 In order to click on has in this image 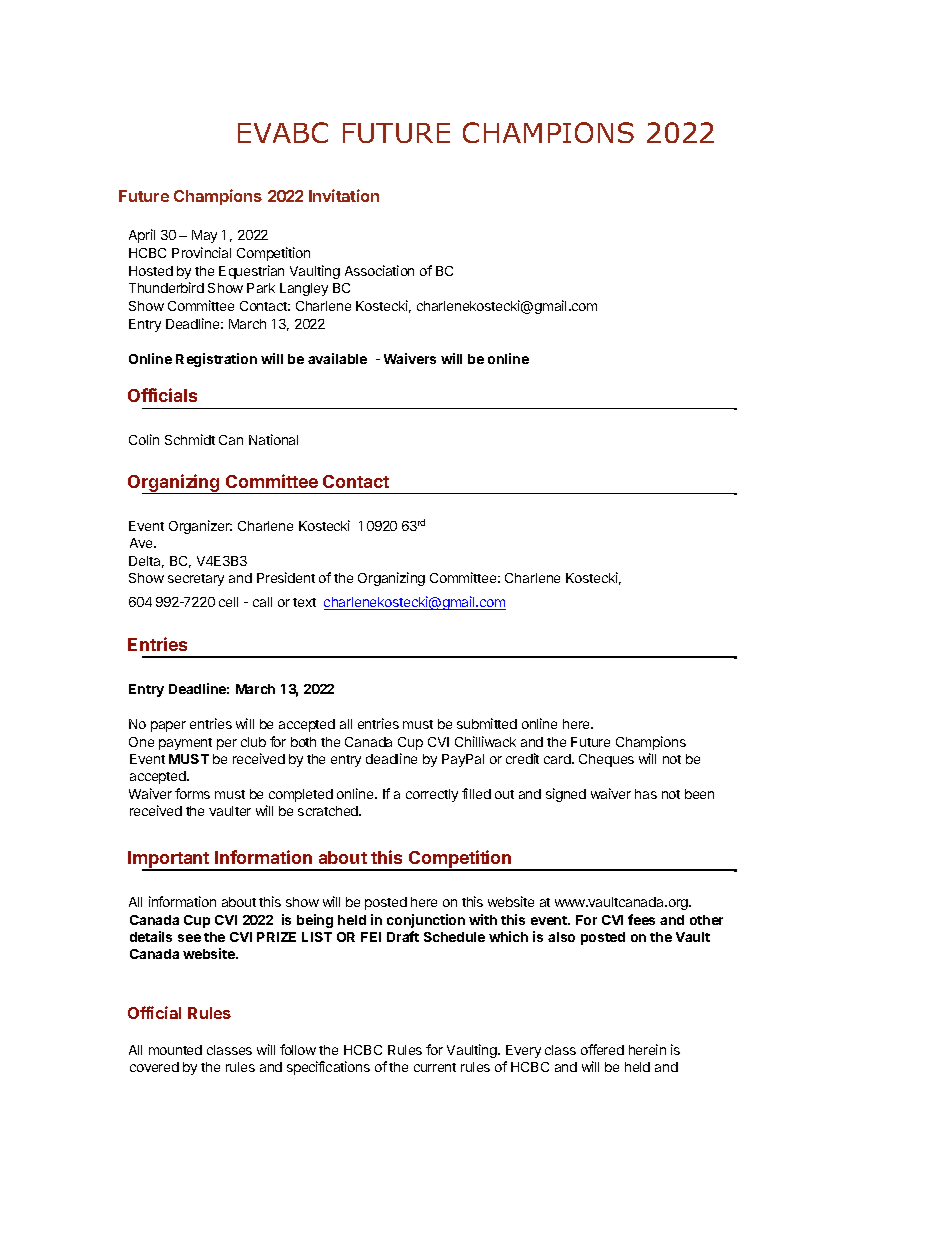, I will do `click(646, 794)`.
